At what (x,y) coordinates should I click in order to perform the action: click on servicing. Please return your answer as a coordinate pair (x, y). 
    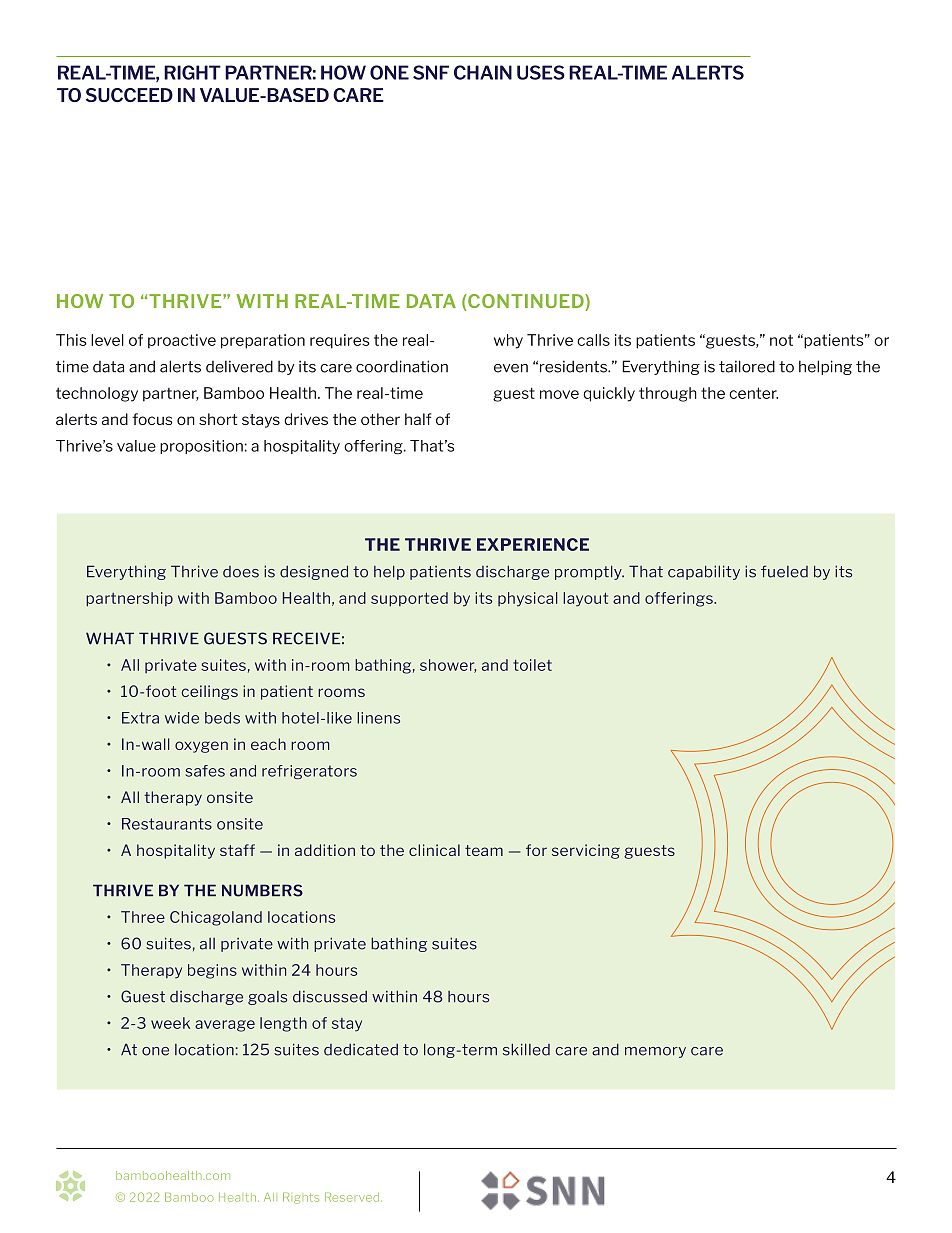
    Looking at the image, I should click on (586, 851).
